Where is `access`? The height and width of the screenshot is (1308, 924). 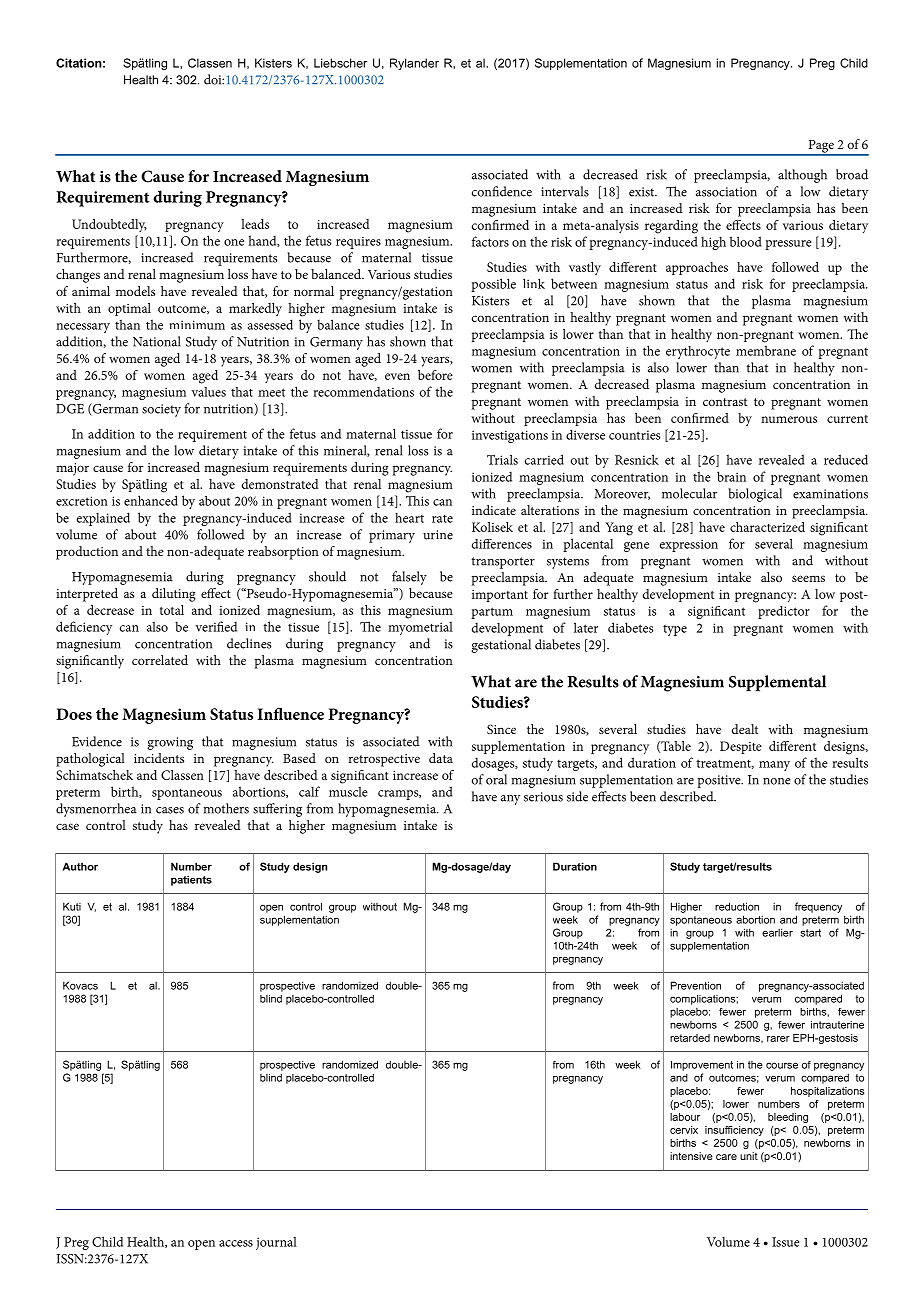
access is located at coordinates (236, 1243).
